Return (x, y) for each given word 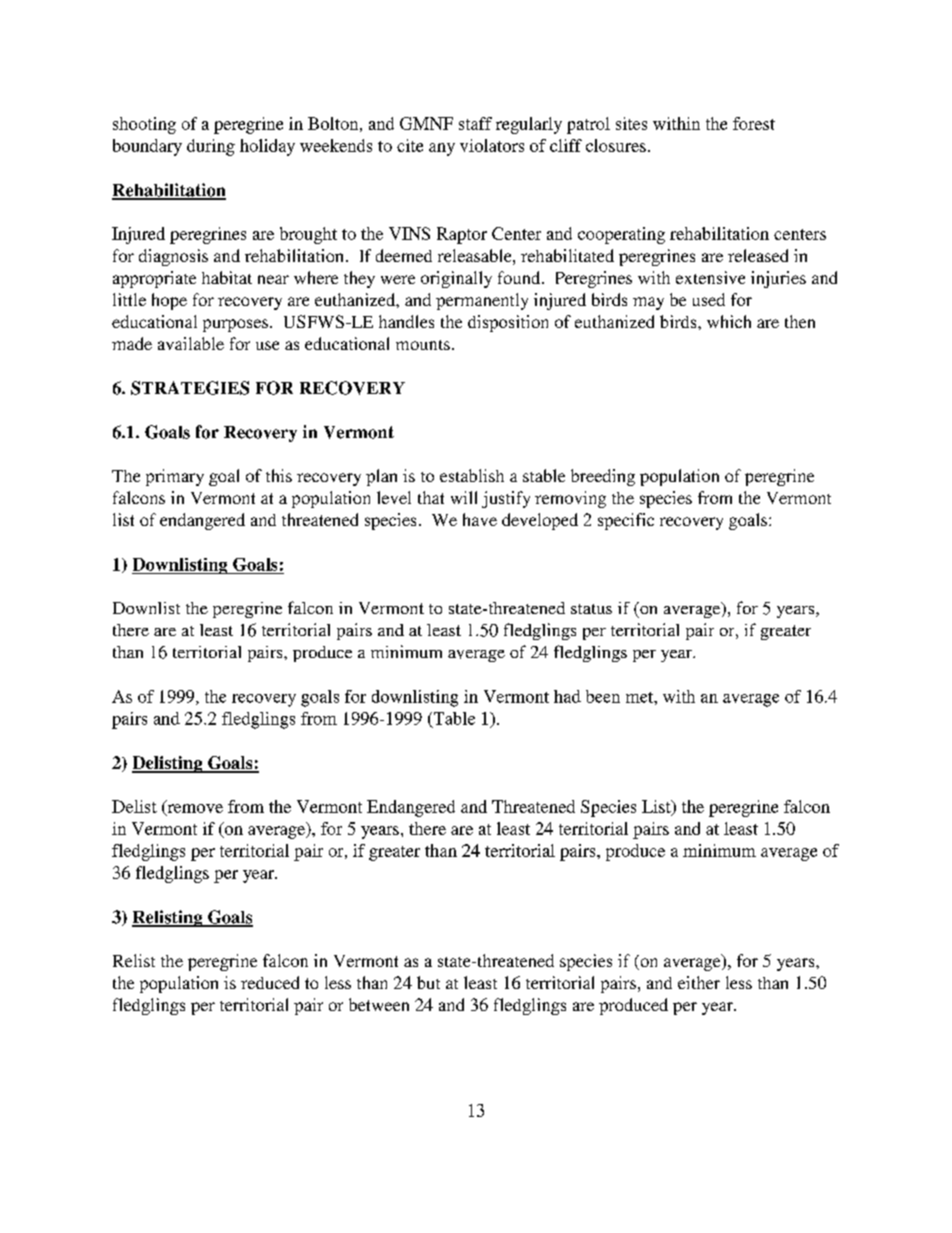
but (428, 982)
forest (754, 123)
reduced (270, 982)
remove (194, 809)
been (603, 696)
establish (472, 475)
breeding (603, 477)
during (211, 147)
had (567, 696)
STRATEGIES (190, 388)
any (442, 149)
